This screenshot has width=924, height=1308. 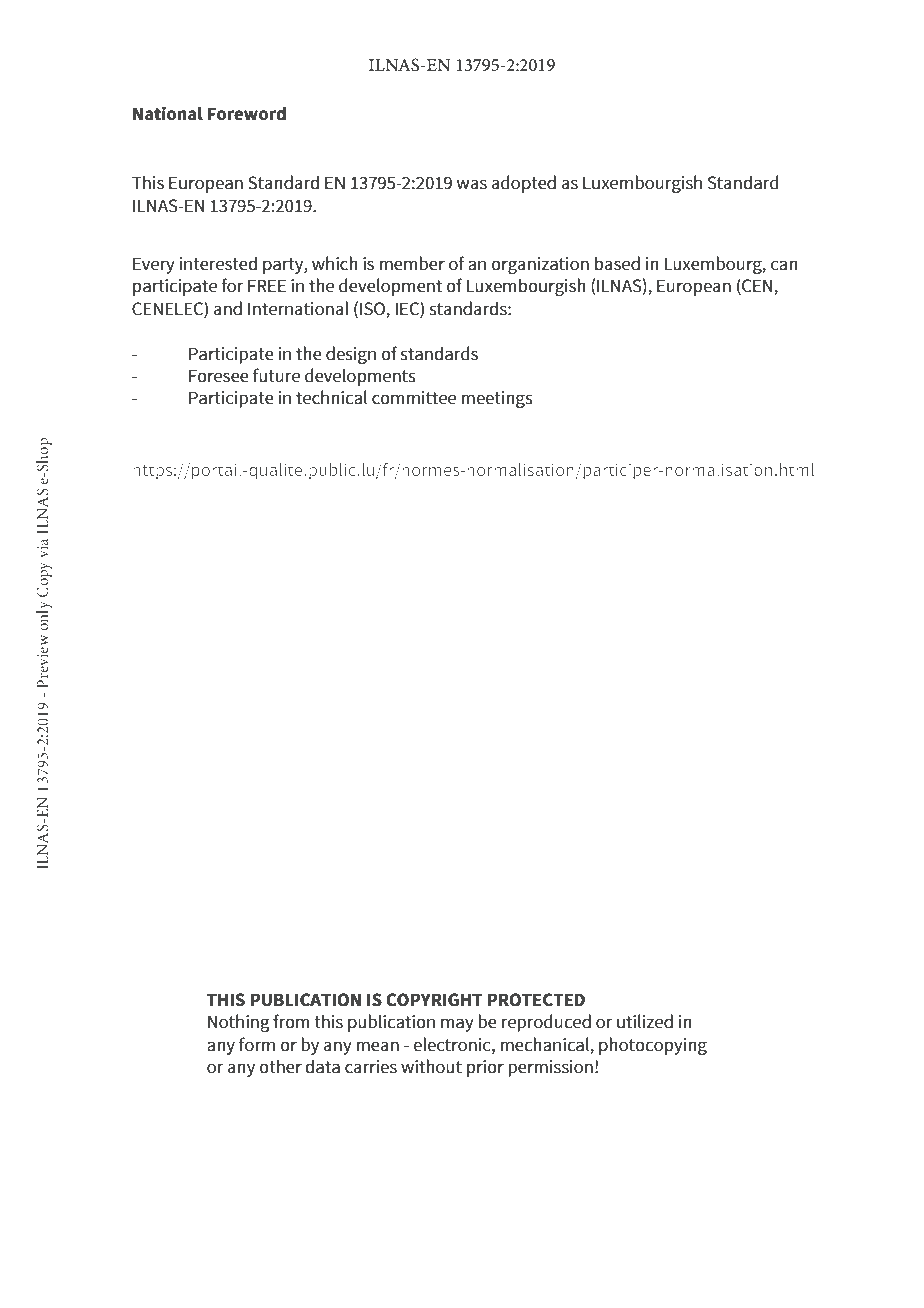 What do you see at coordinates (457, 1025) in the screenshot?
I see `may` at bounding box center [457, 1025].
